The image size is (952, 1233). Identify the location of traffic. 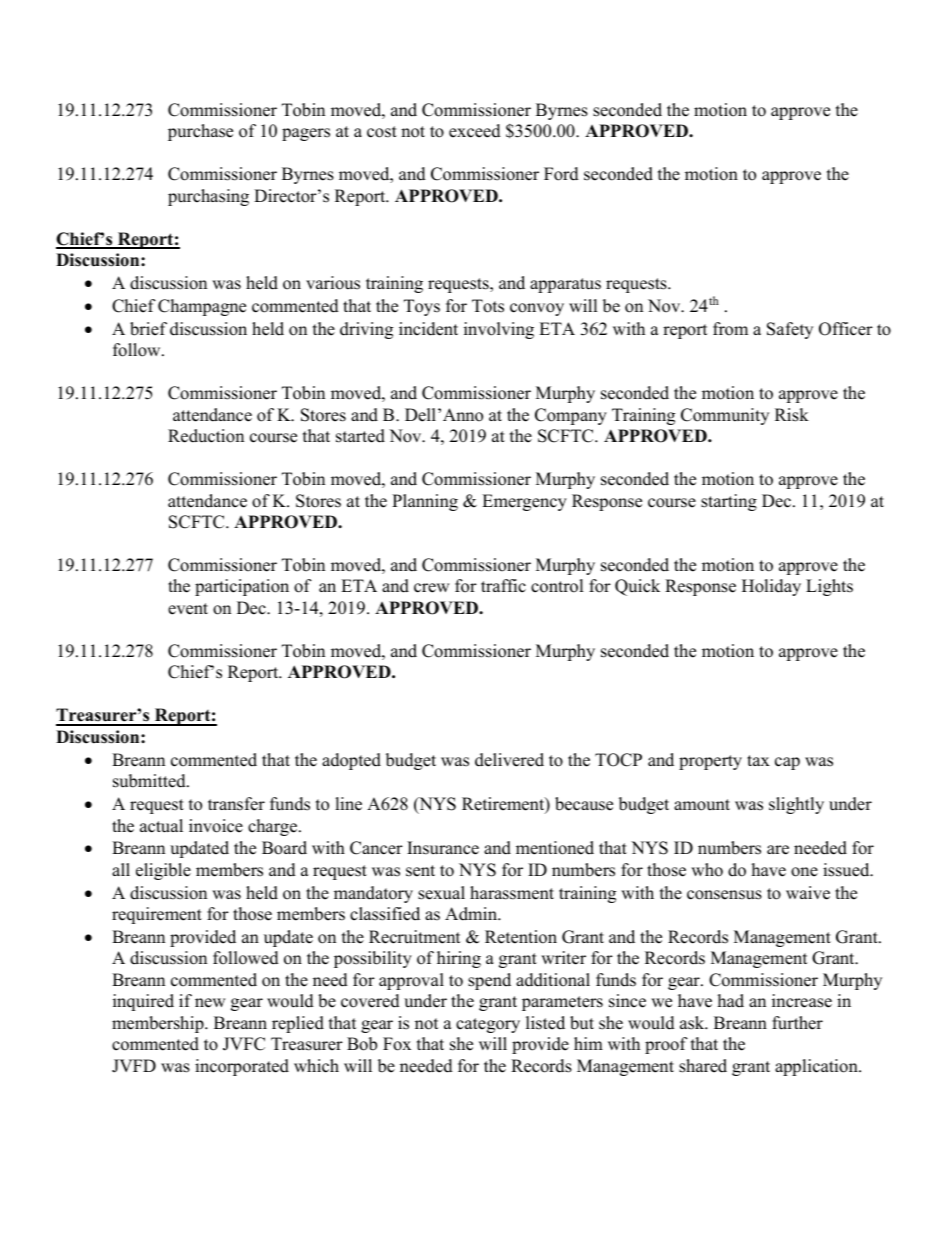
(503, 586).
